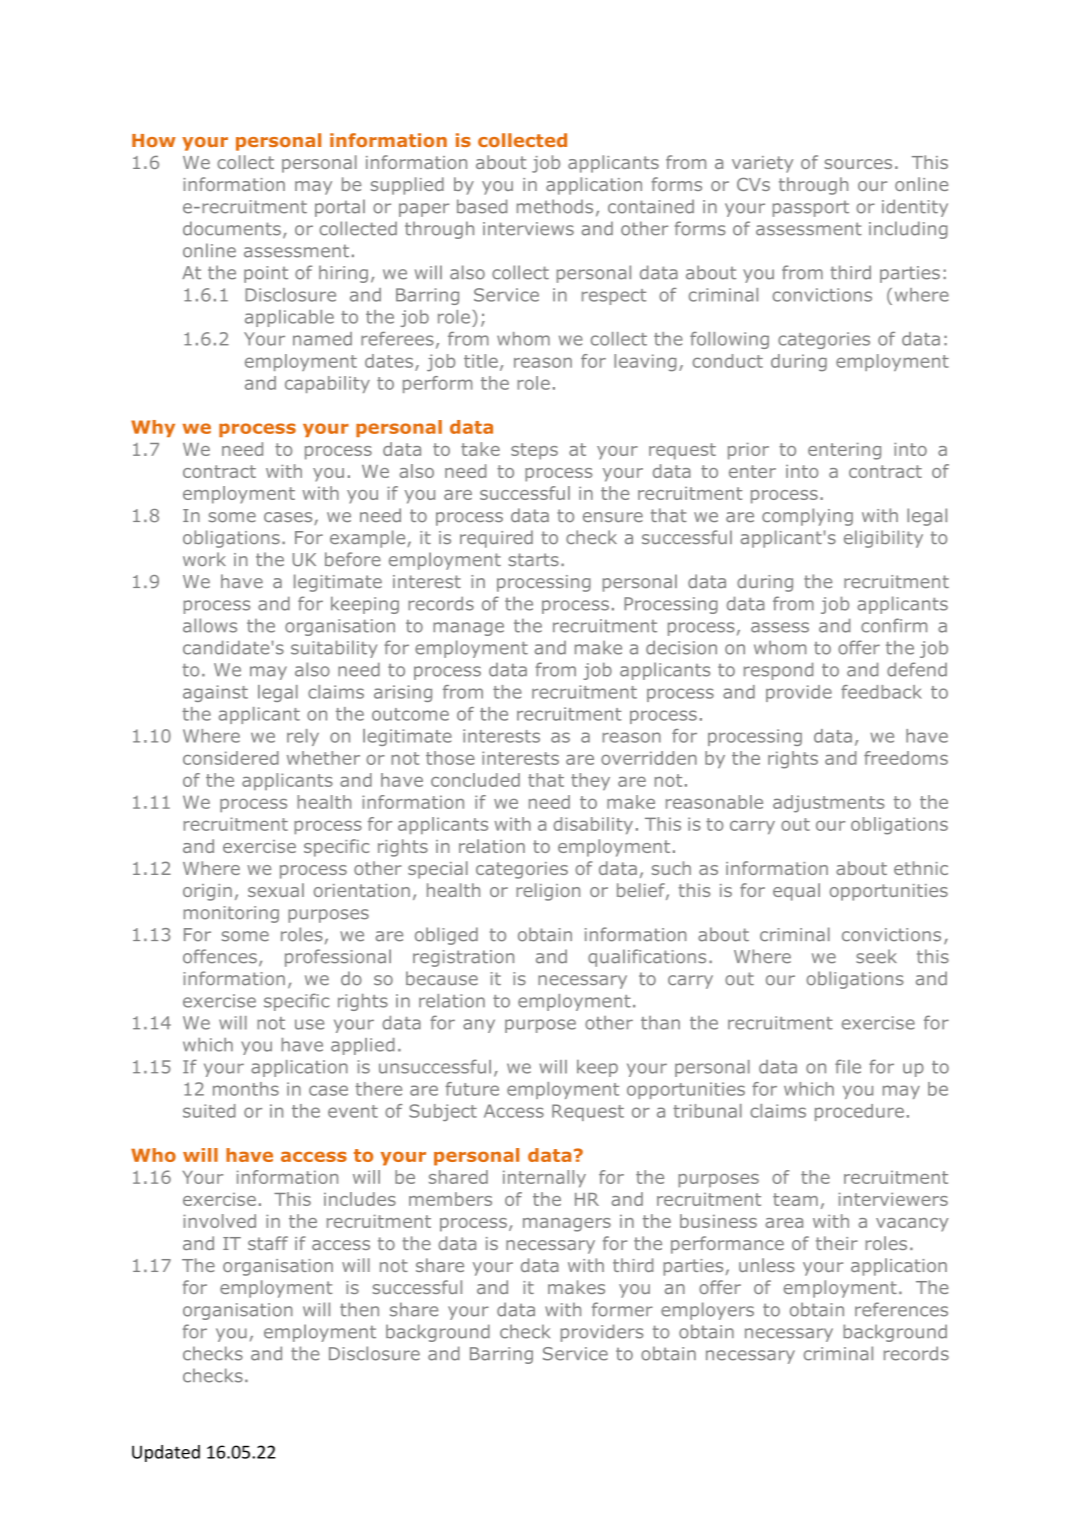  I want to click on seek, so click(876, 956).
